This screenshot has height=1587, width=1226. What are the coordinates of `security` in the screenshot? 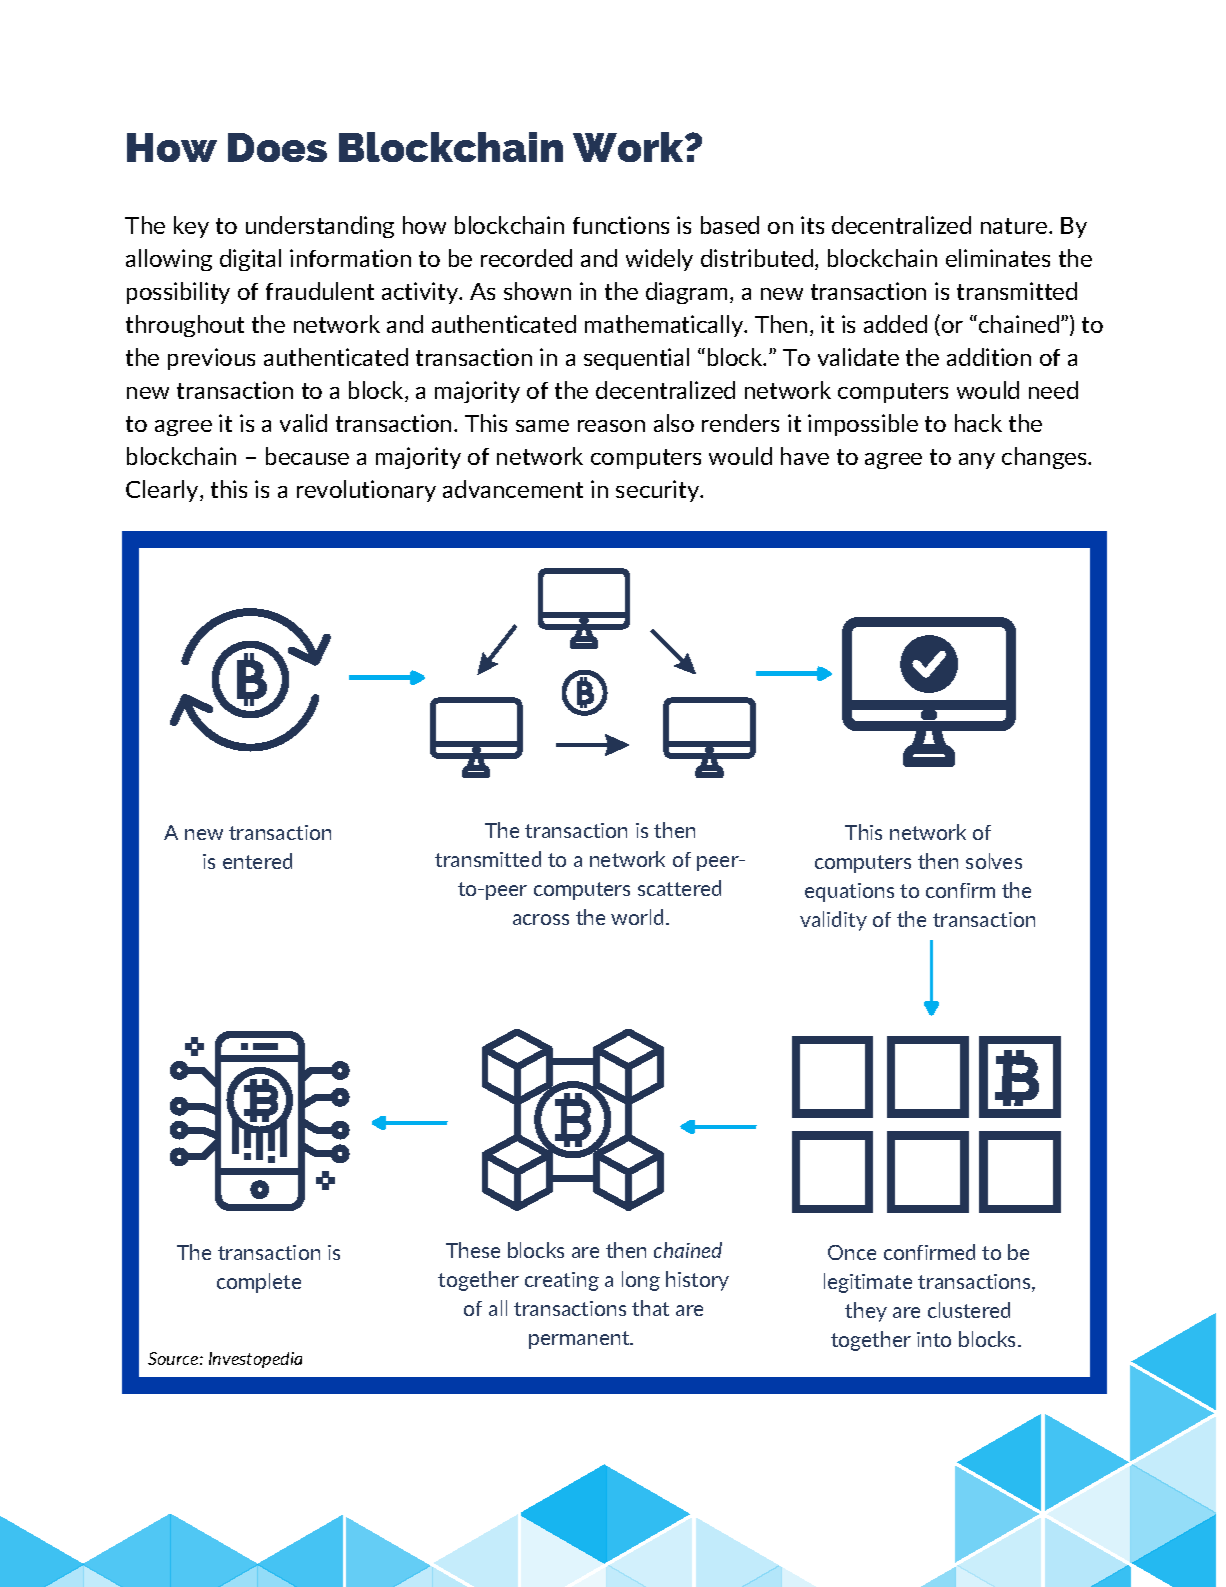 It's located at (659, 491).
